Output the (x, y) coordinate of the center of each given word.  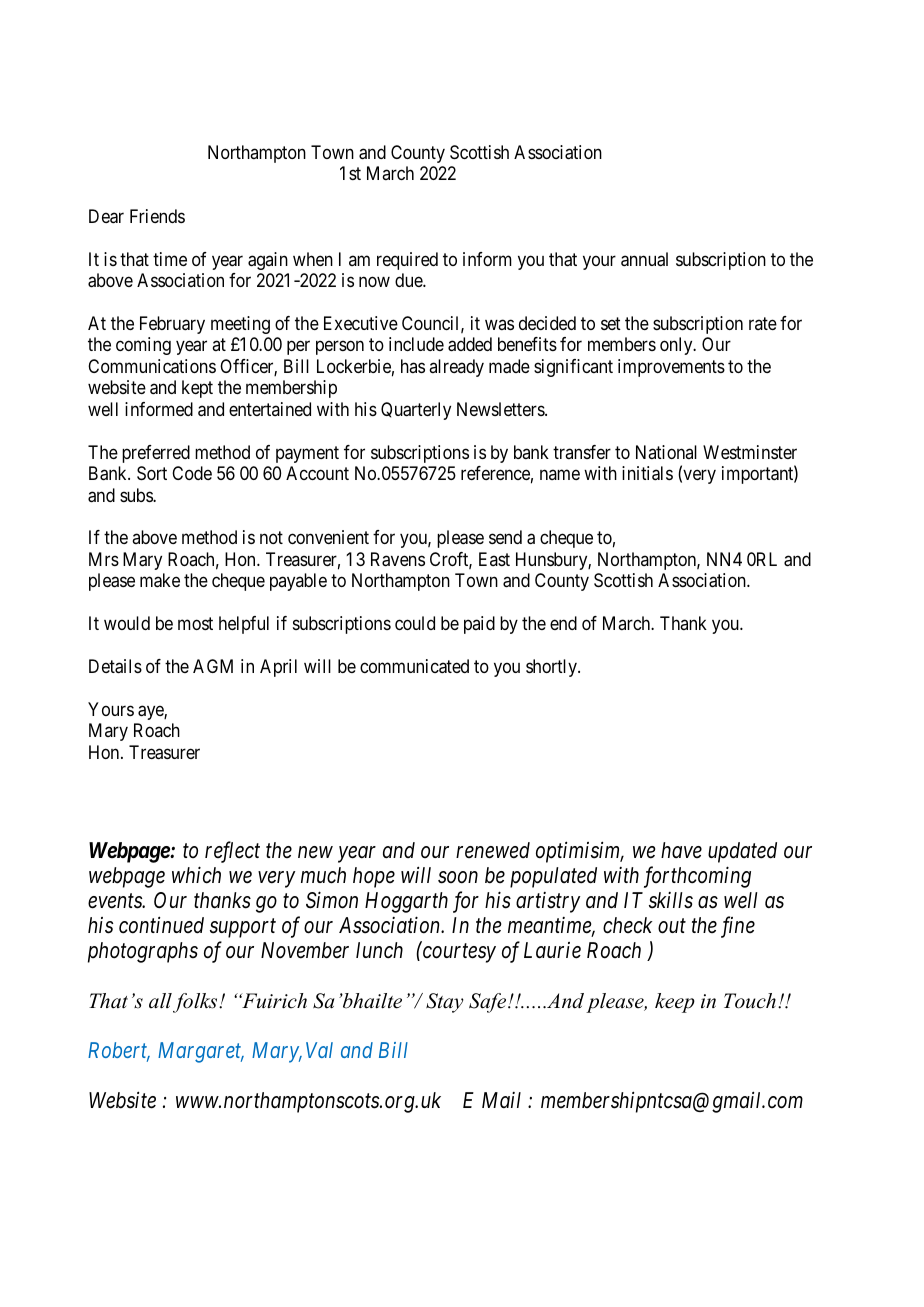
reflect (232, 852)
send (505, 537)
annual (644, 259)
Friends (157, 216)
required (407, 261)
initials (647, 473)
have (681, 850)
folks (196, 1003)
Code (192, 473)
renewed (493, 850)
